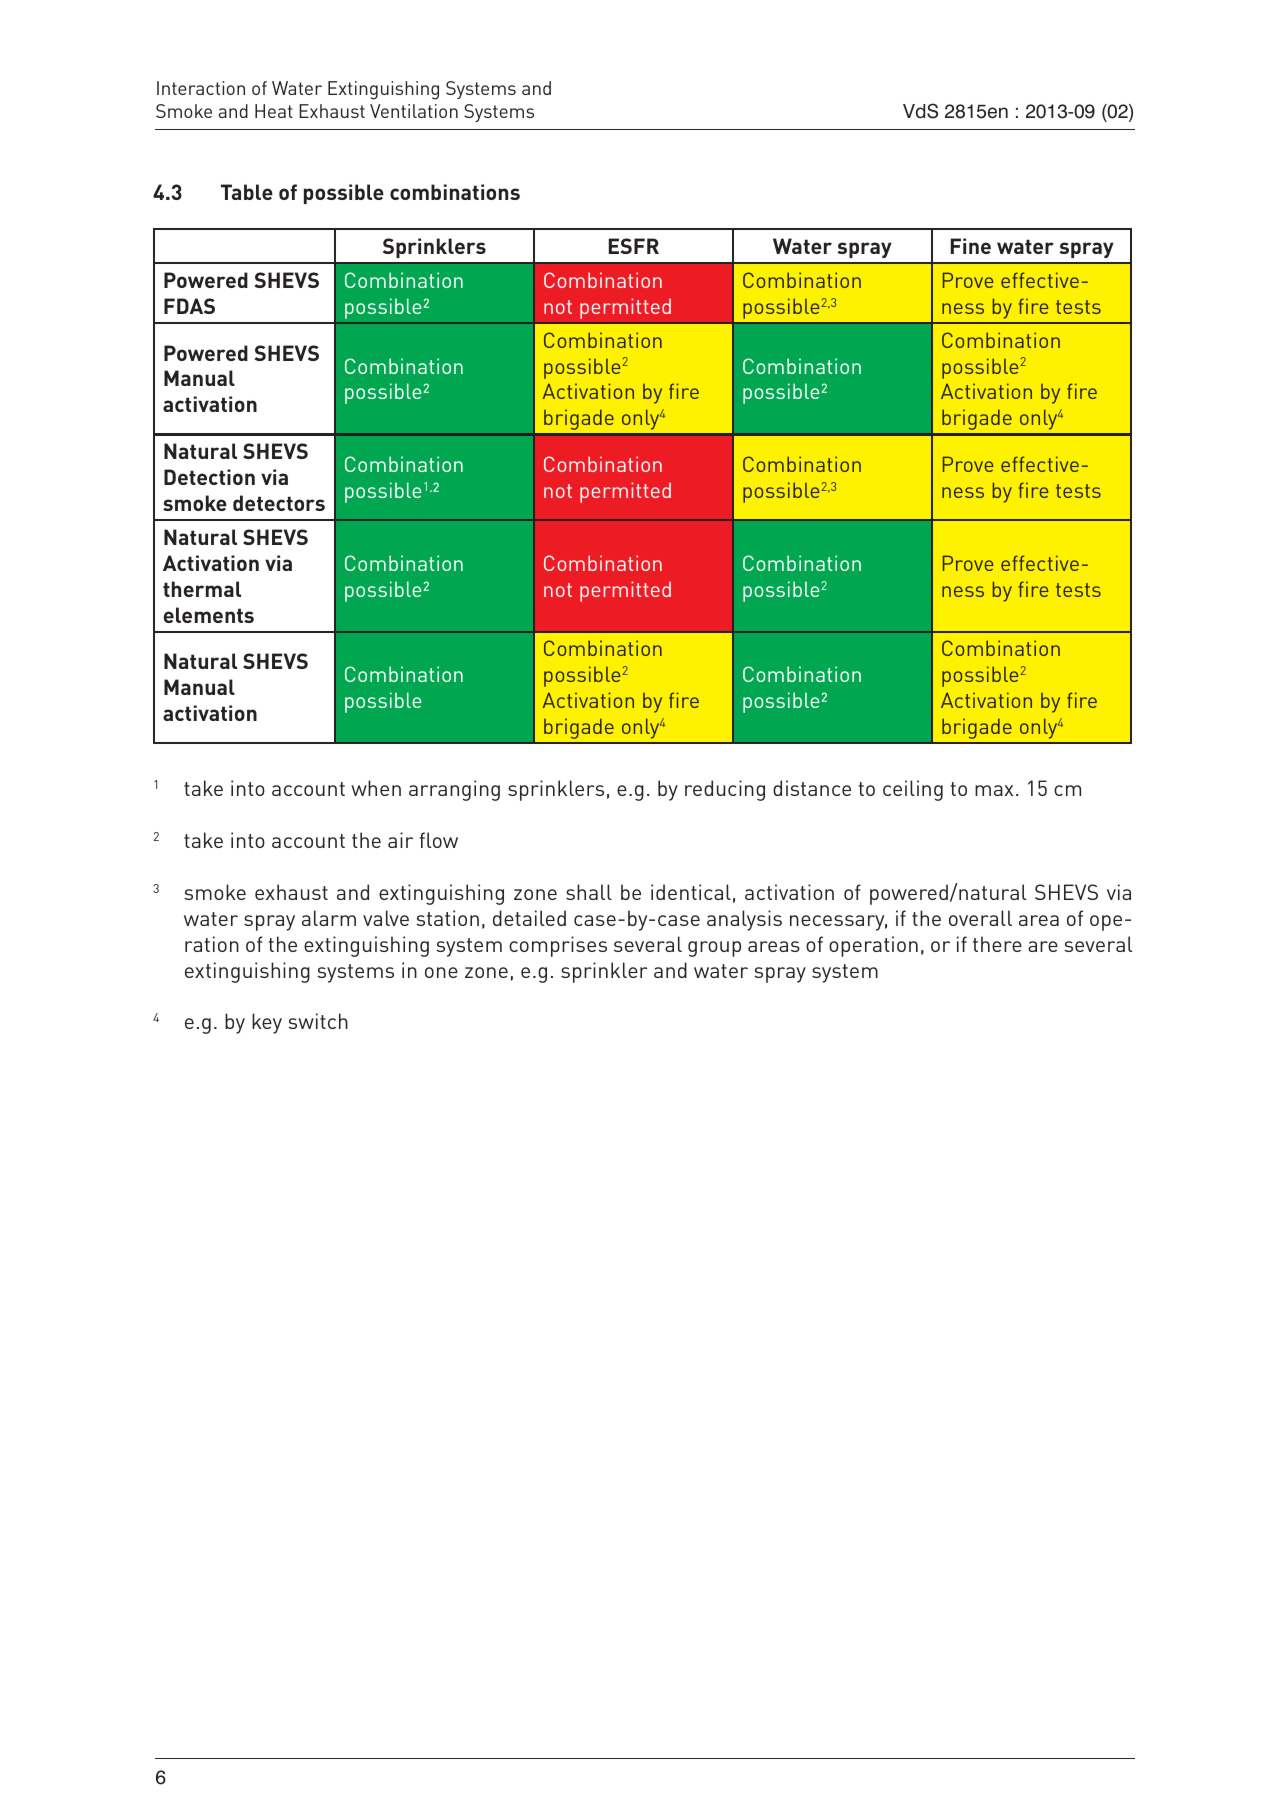 The width and height of the screenshot is (1286, 1819). What do you see at coordinates (725, 790) in the screenshot?
I see `reducing` at bounding box center [725, 790].
